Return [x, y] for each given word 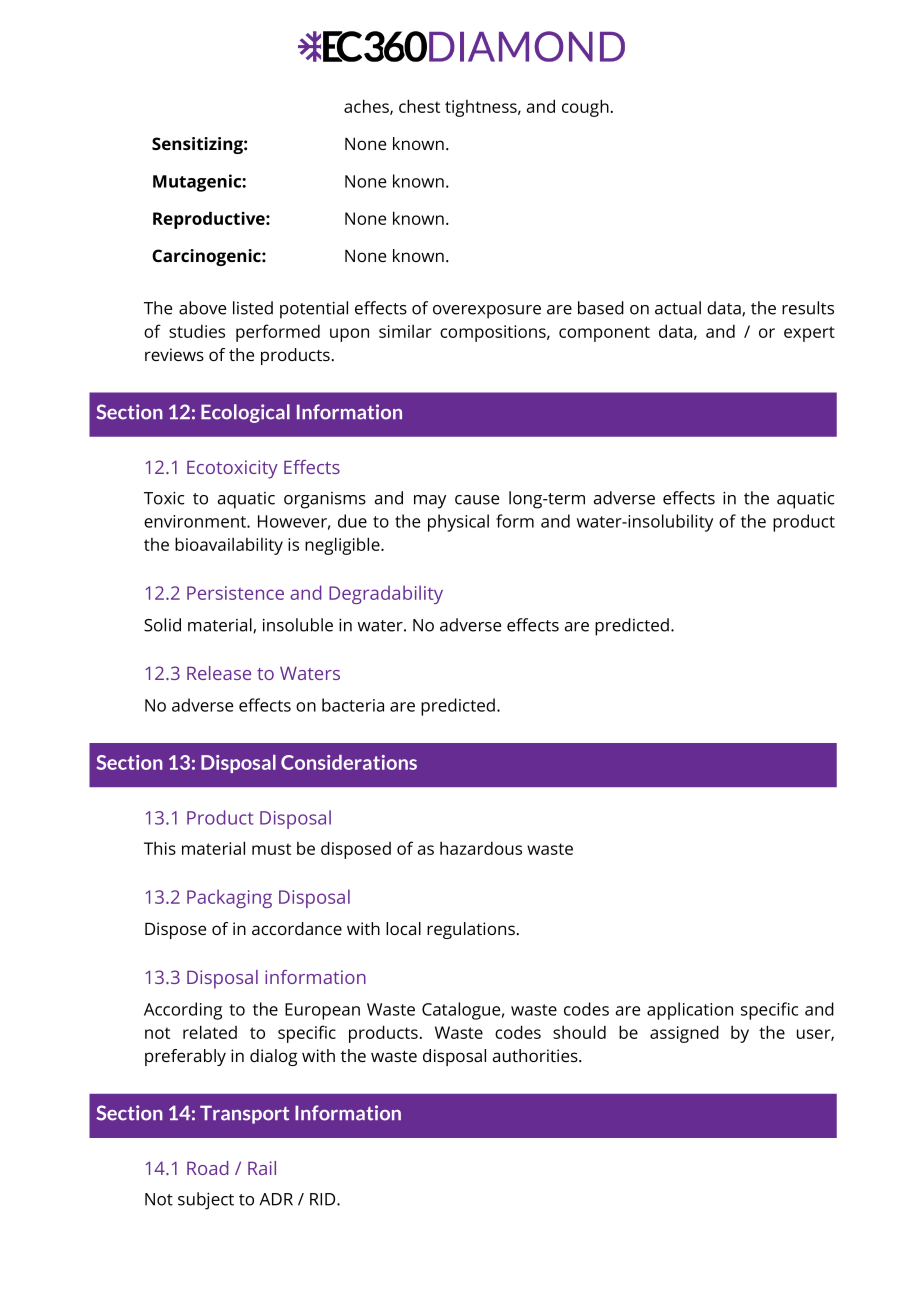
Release [219, 673]
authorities [536, 1055]
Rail [262, 1168]
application [690, 1011]
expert [809, 334]
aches [367, 107]
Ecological [245, 413]
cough [585, 108]
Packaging [229, 898]
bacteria [353, 705]
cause [477, 500]
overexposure [487, 312]
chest [419, 106]
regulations [471, 930]
